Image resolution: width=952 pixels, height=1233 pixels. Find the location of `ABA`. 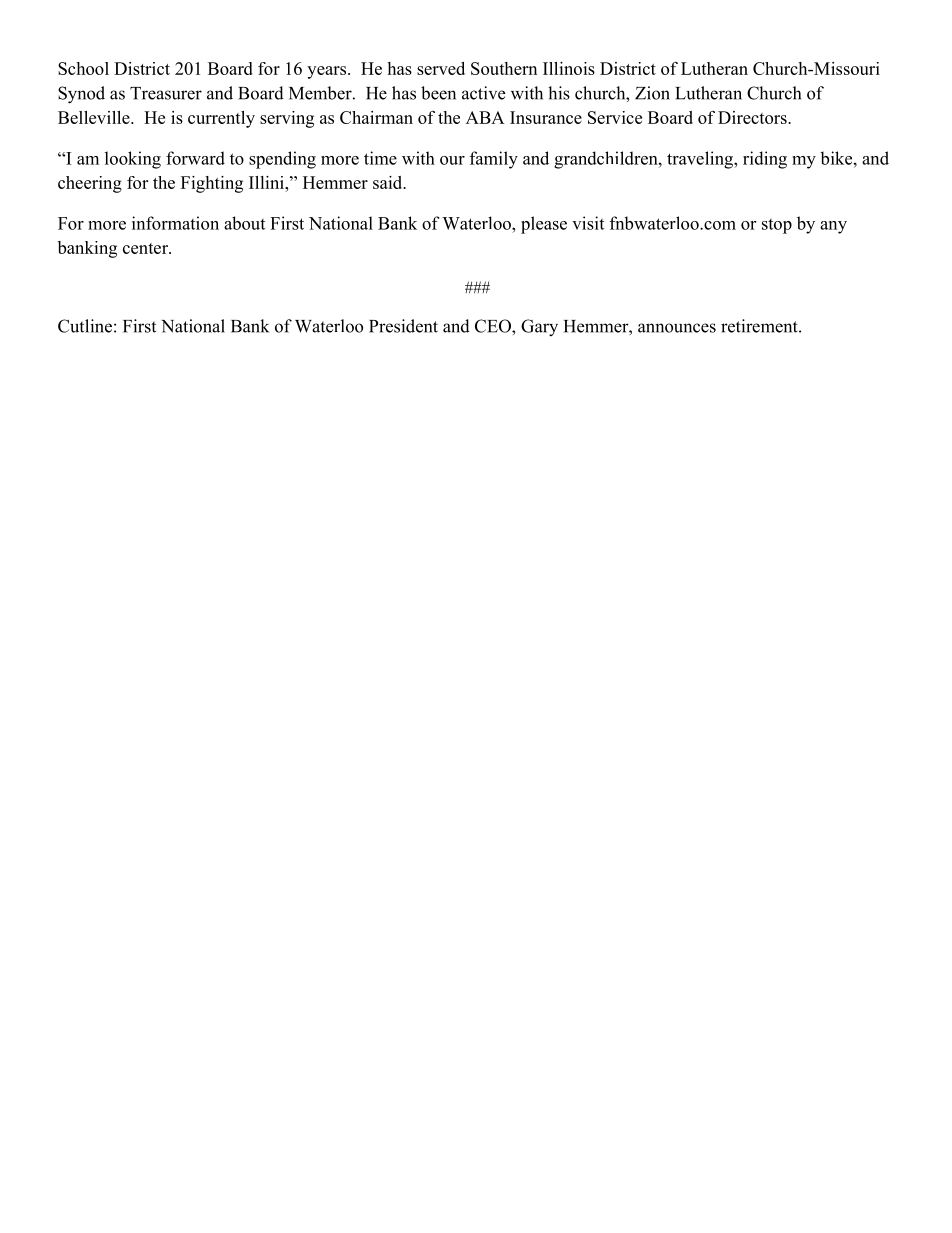

ABA is located at coordinates (485, 117).
